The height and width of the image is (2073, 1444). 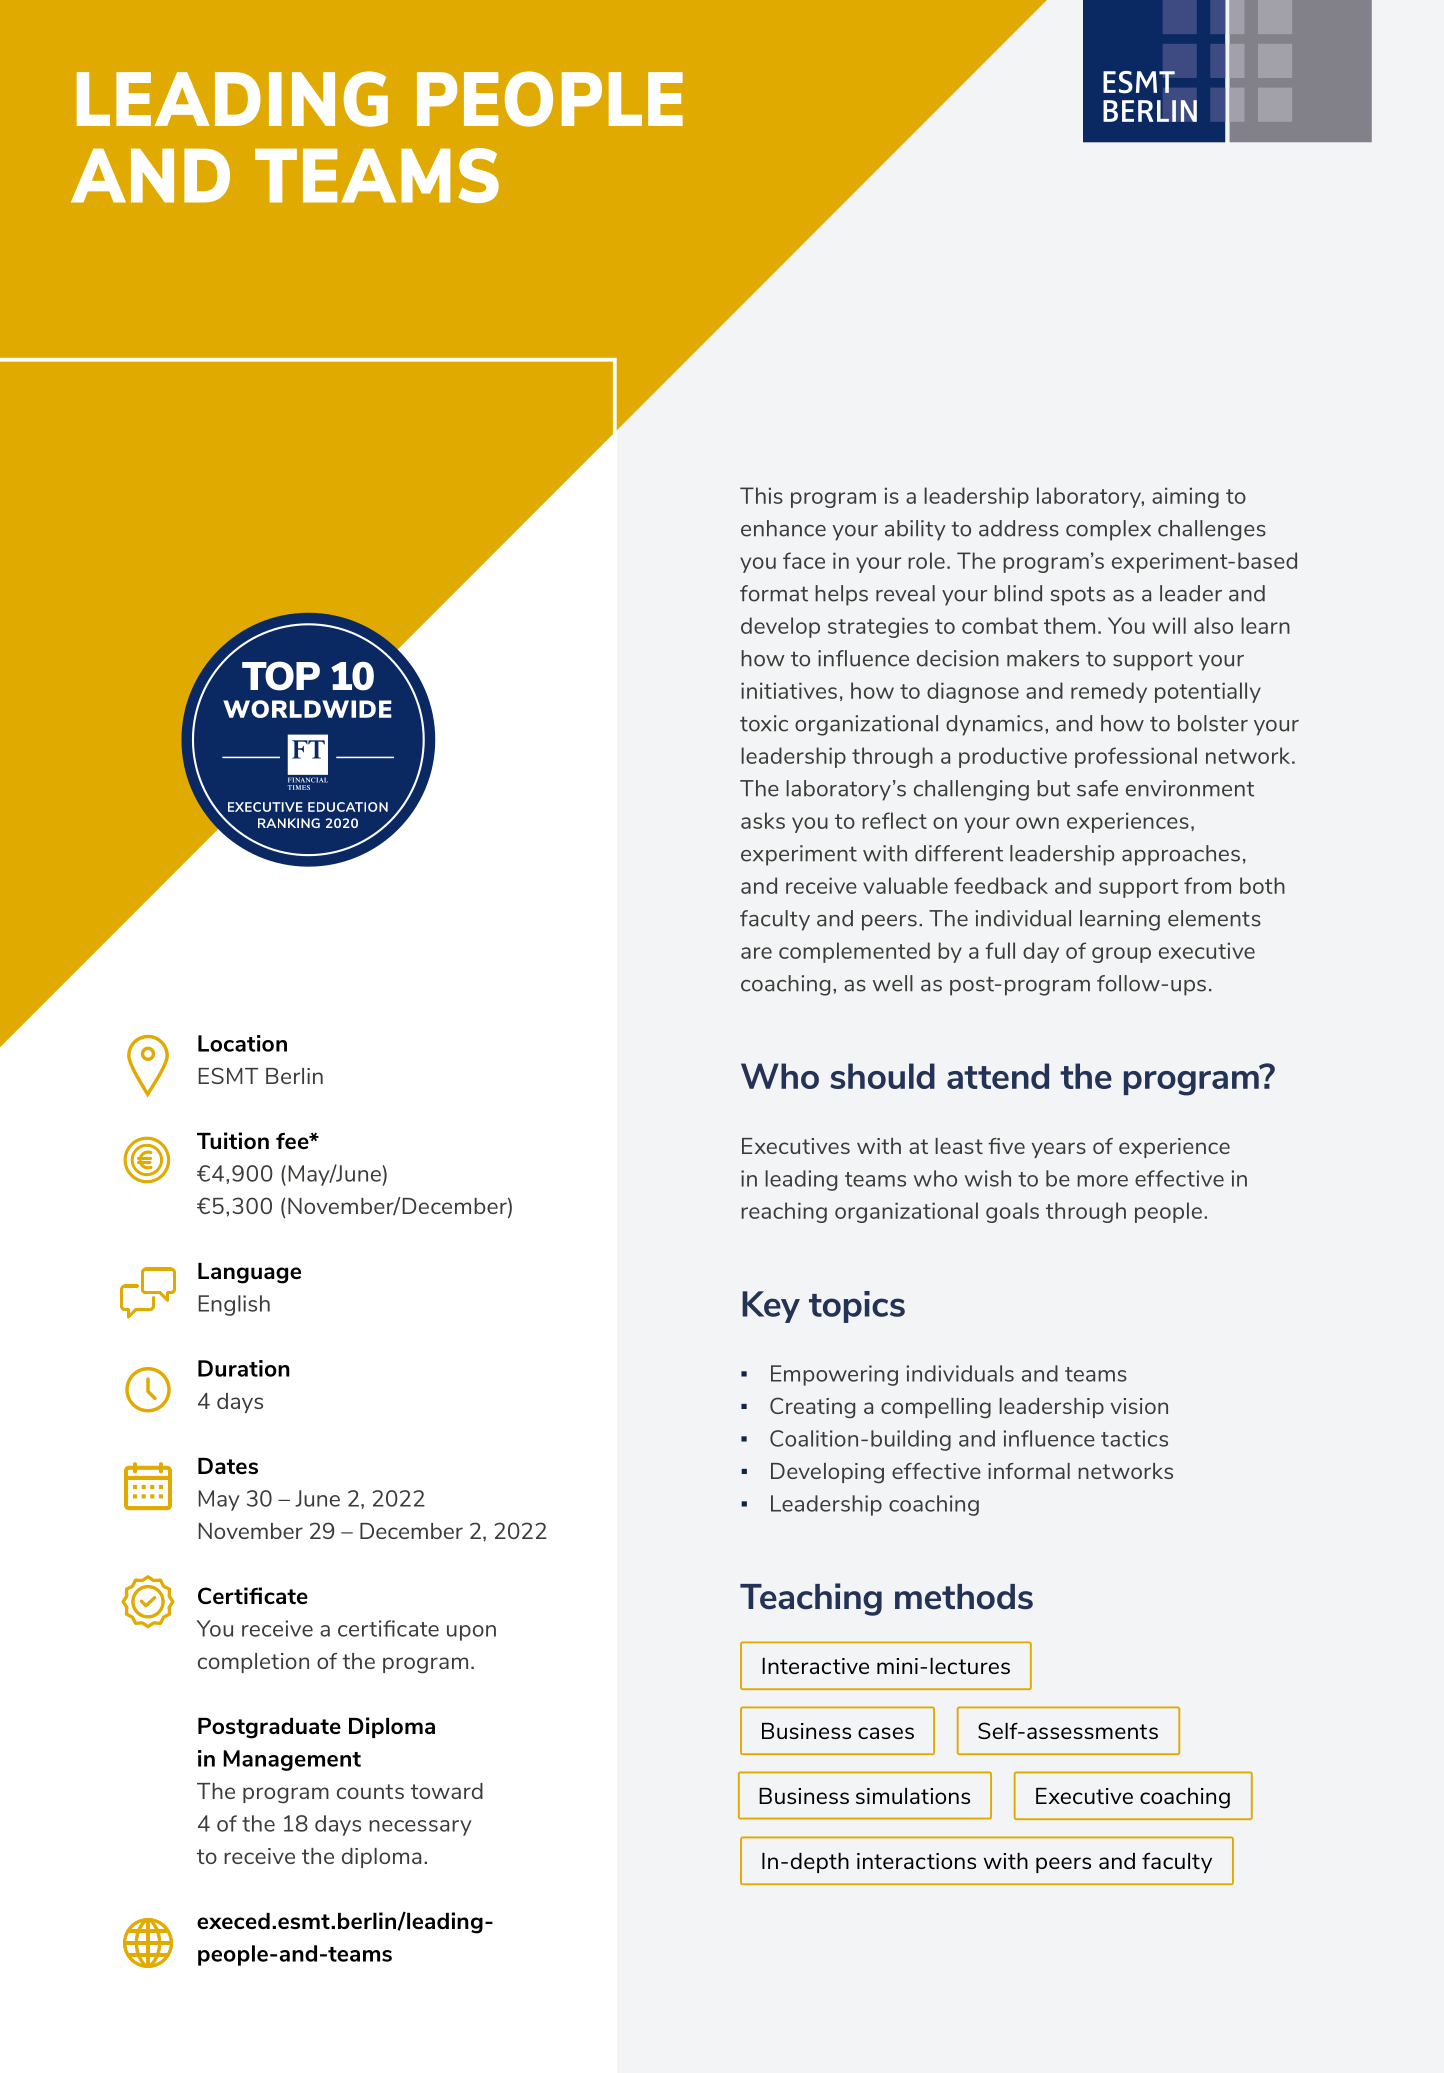 What do you see at coordinates (1181, 855) in the image?
I see `approaches` at bounding box center [1181, 855].
